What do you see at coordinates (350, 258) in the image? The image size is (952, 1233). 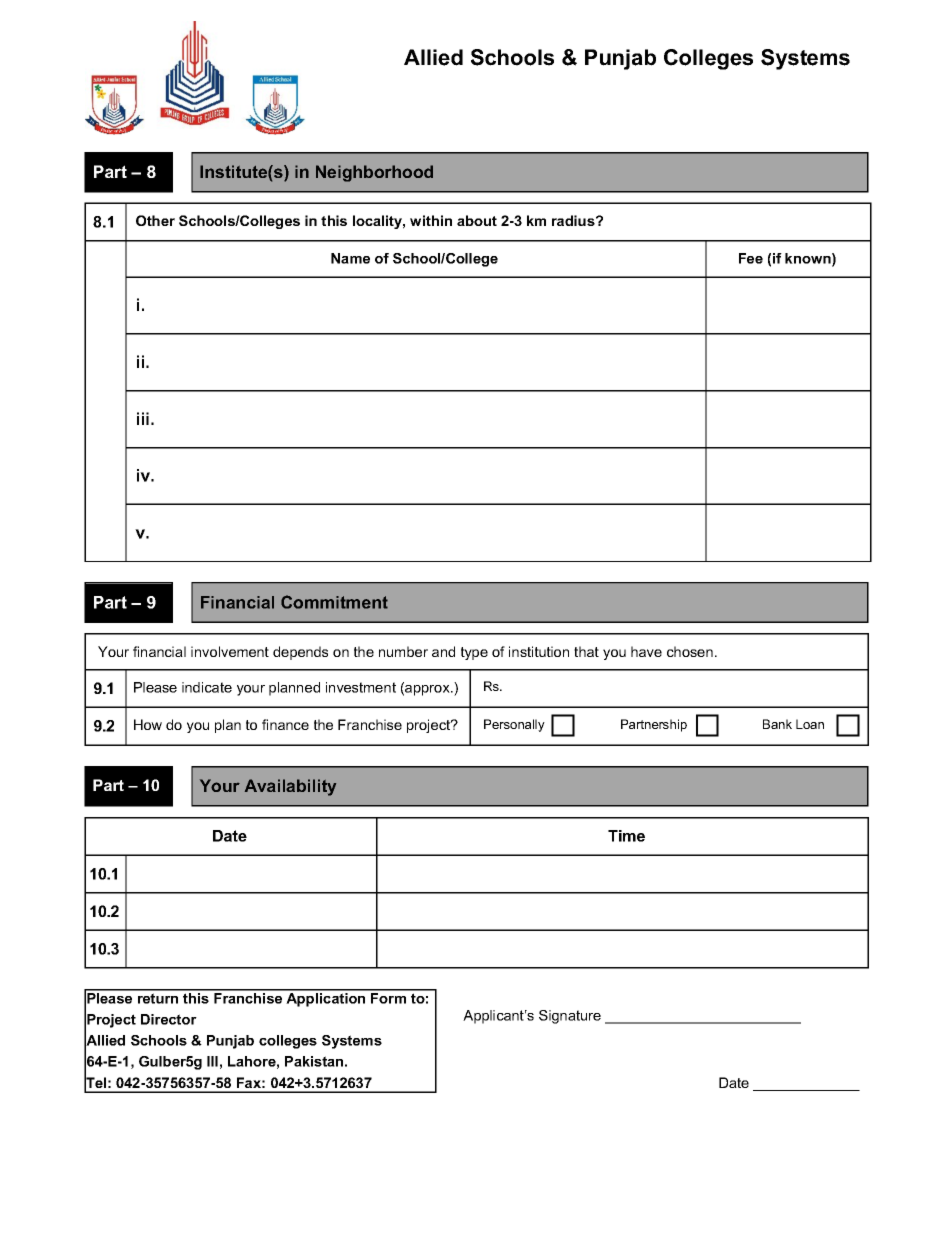 I see `Name` at bounding box center [350, 258].
